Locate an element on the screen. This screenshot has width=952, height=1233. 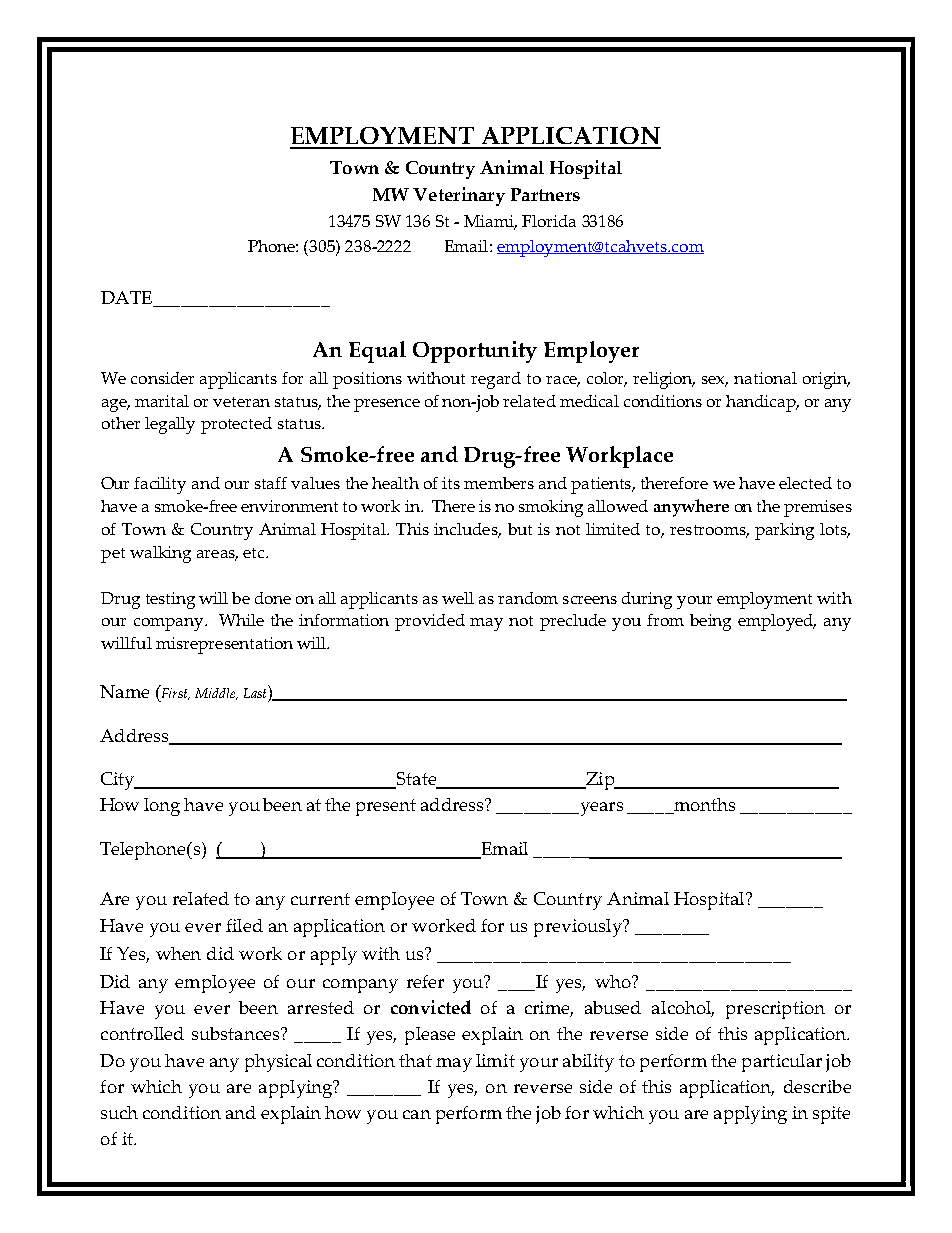
that is located at coordinates (415, 1060).
